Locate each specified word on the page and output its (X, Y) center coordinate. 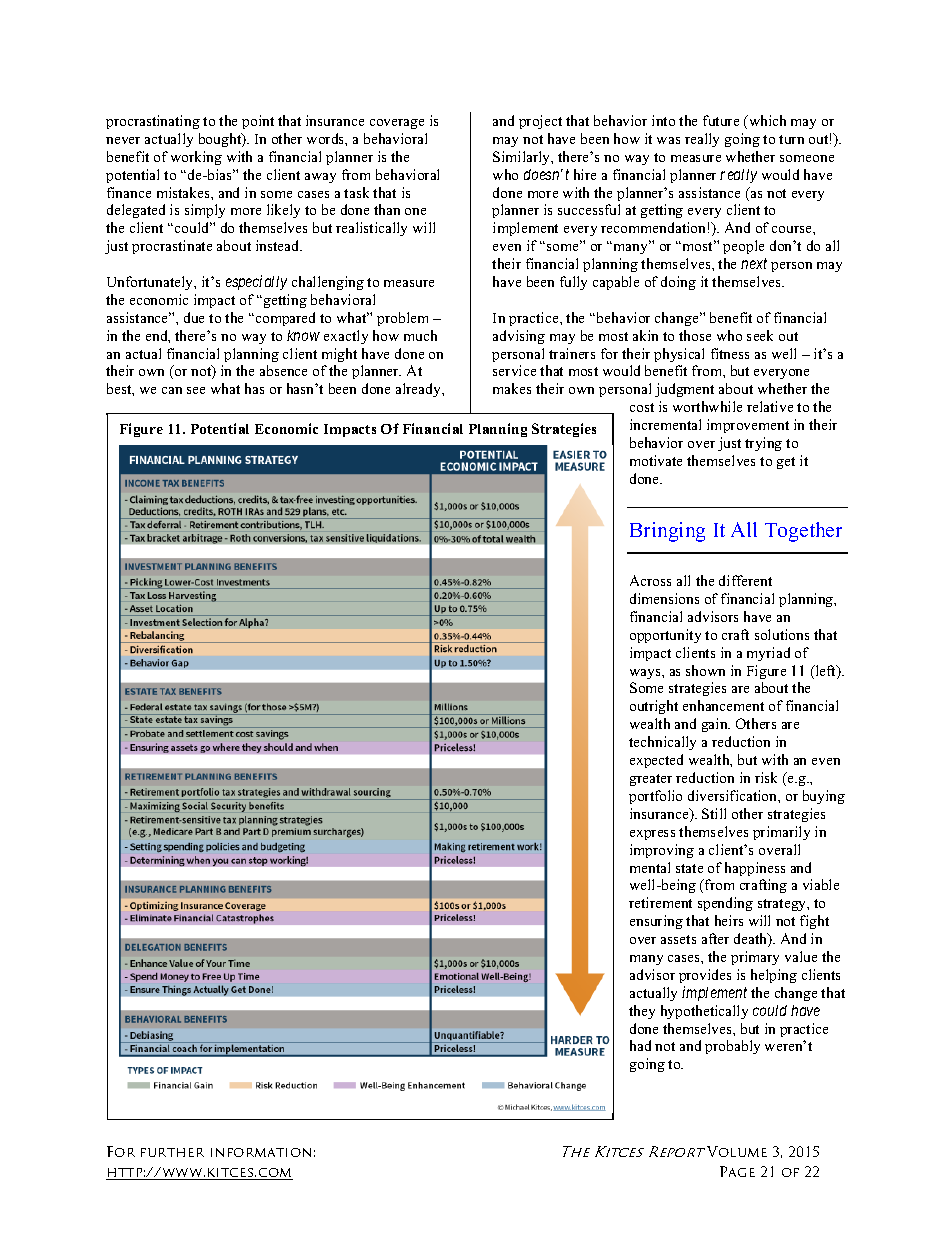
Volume (737, 1151)
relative (770, 406)
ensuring (656, 922)
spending (725, 904)
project (540, 122)
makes (512, 388)
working (196, 158)
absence (283, 370)
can (172, 390)
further (172, 1152)
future (721, 120)
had (640, 1045)
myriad (768, 654)
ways (646, 674)
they (642, 1012)
